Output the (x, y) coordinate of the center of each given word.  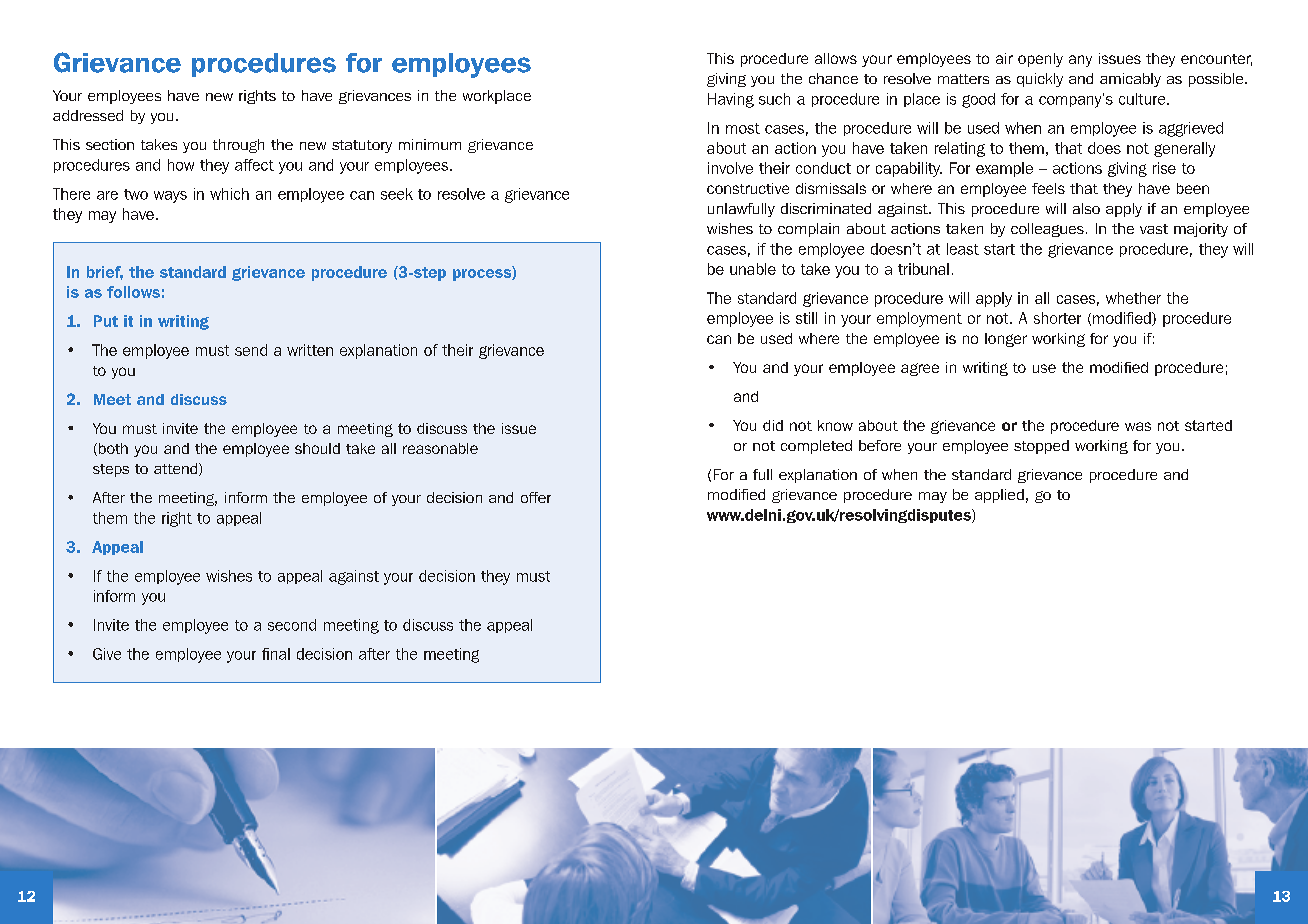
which (229, 194)
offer (536, 497)
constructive (748, 188)
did (773, 425)
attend (177, 469)
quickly (1040, 80)
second (292, 625)
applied (999, 496)
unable (753, 269)
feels (1048, 188)
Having (731, 100)
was (1138, 426)
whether (1133, 298)
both (112, 449)
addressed (88, 115)
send (251, 350)
